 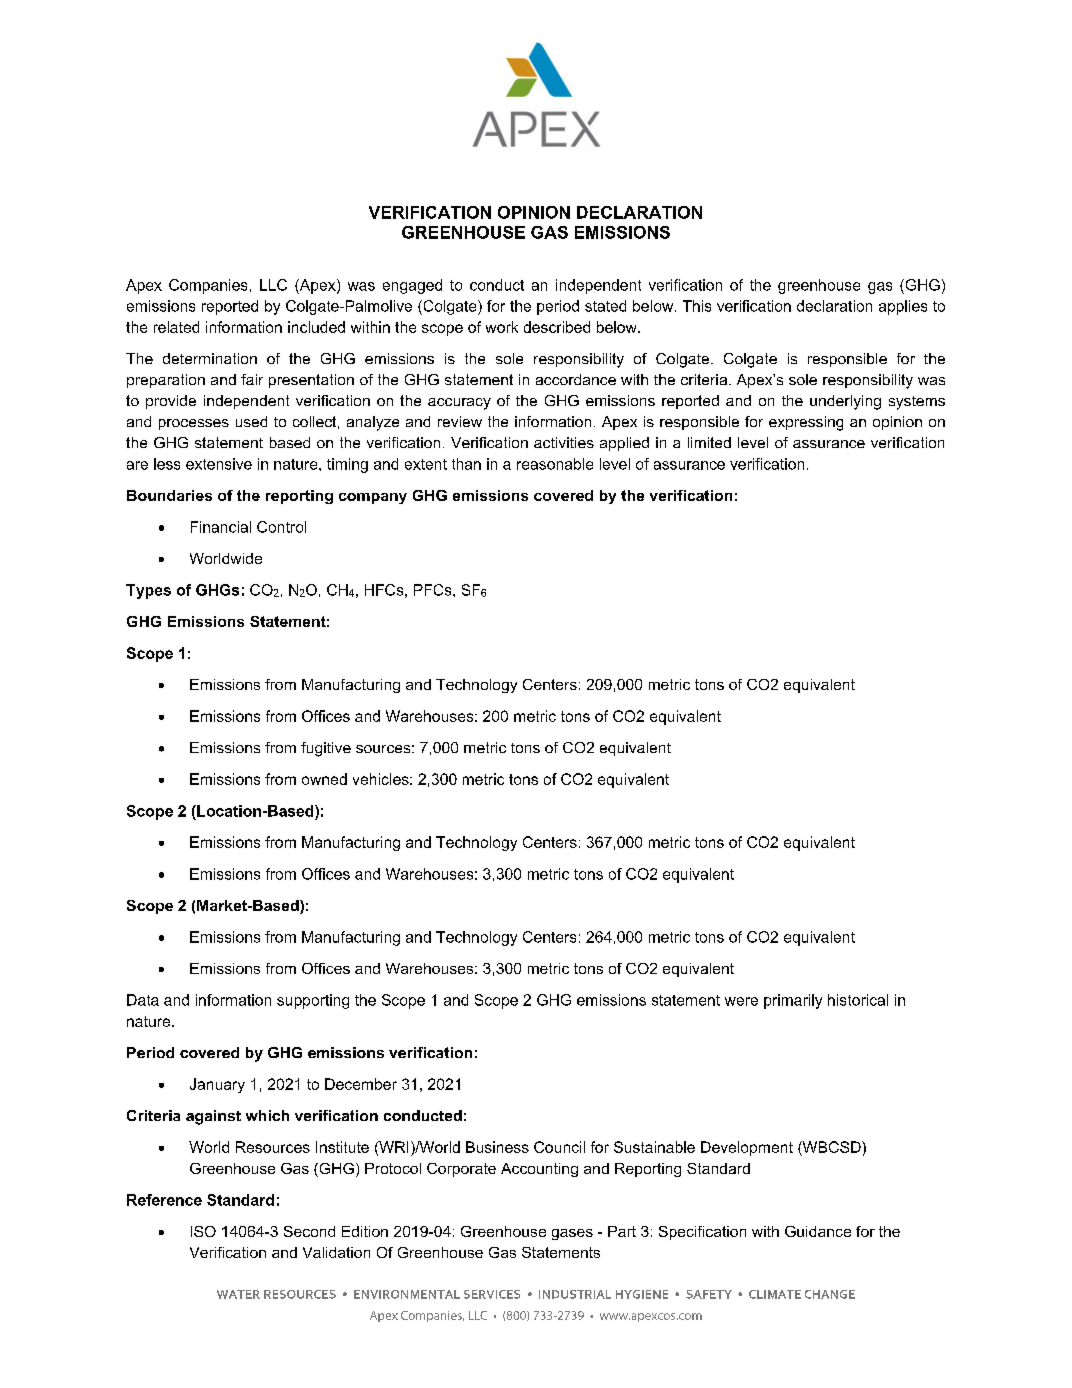 What do you see at coordinates (326, 749) in the screenshot?
I see `fugitive` at bounding box center [326, 749].
